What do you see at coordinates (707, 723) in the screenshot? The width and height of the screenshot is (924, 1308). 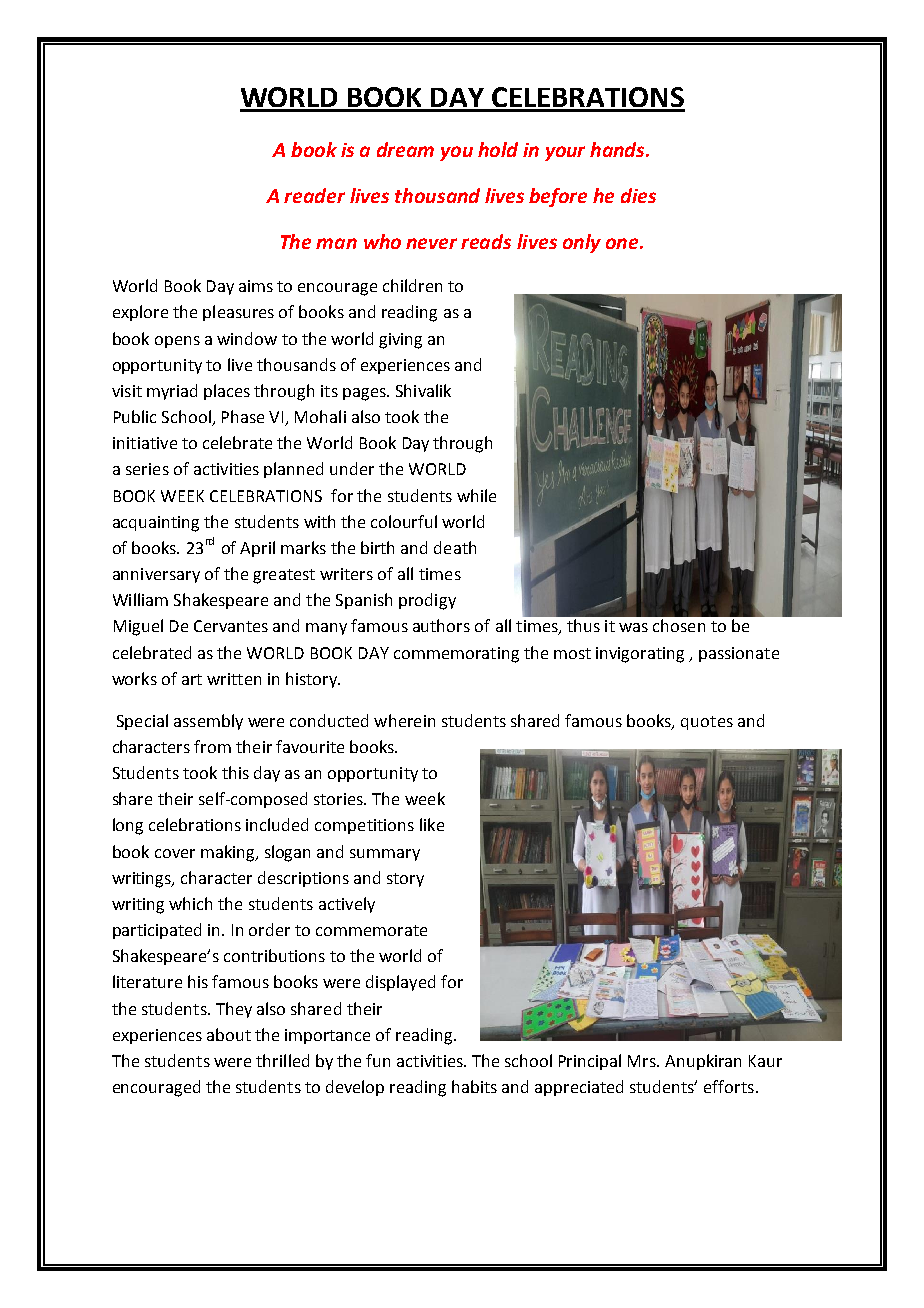 I see `quotes` at bounding box center [707, 723].
